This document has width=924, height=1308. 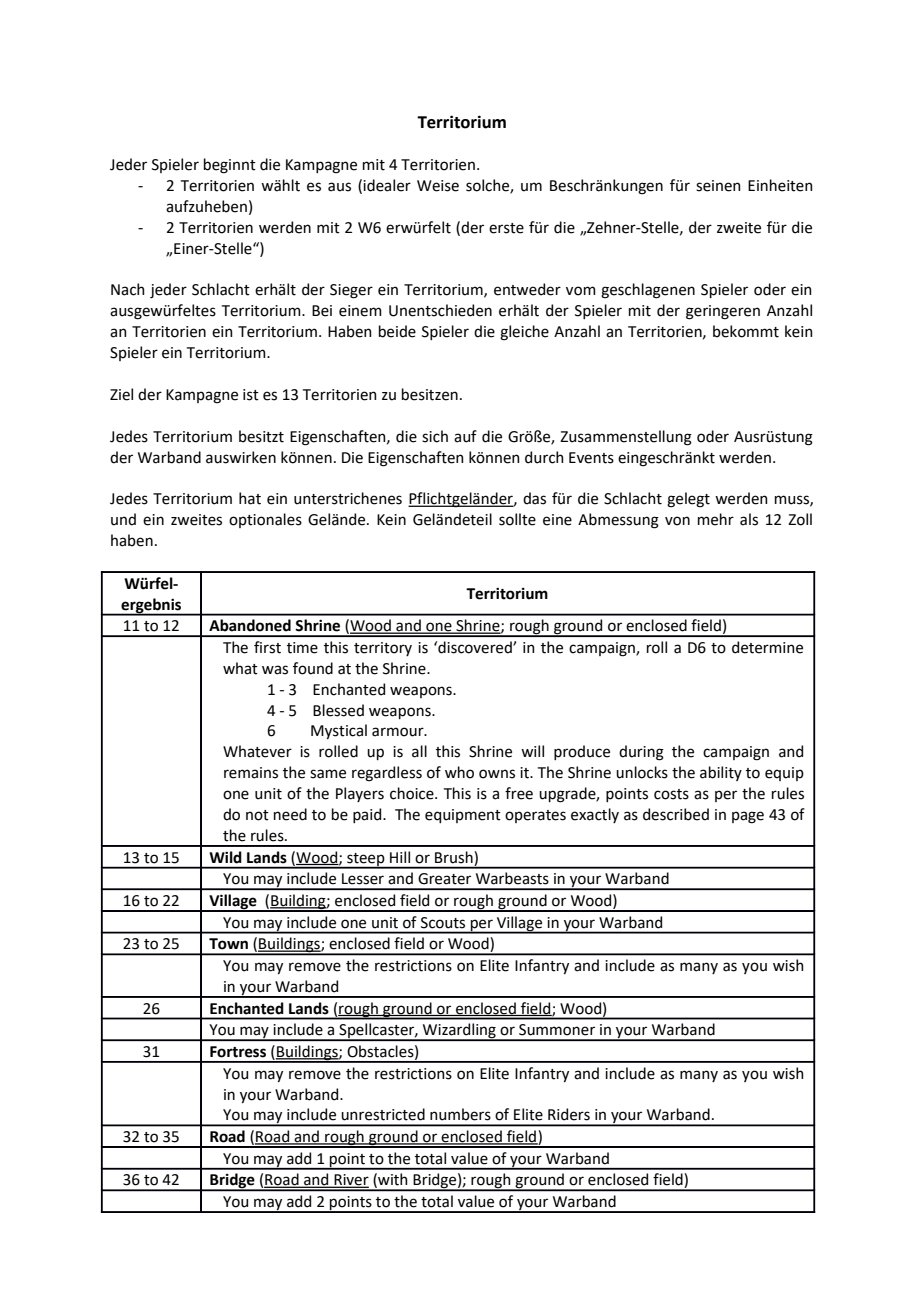 What do you see at coordinates (267, 647) in the document?
I see `first` at bounding box center [267, 647].
